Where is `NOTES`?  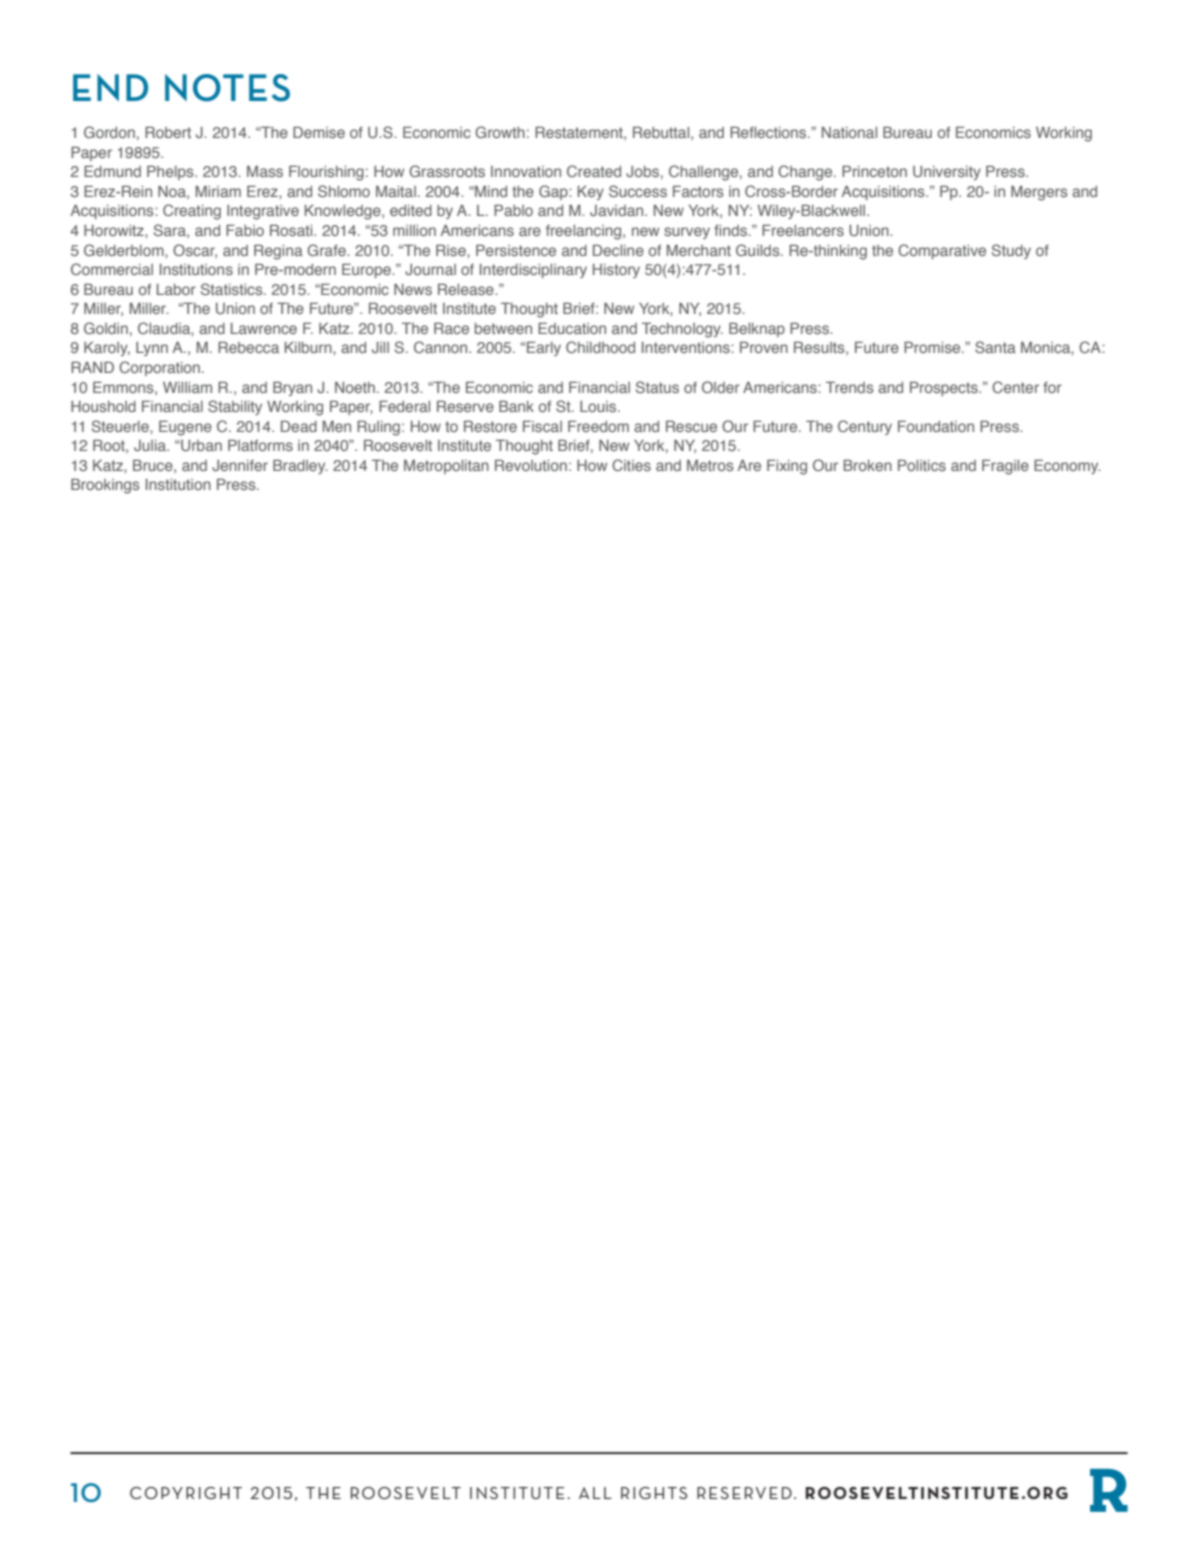
NOTES is located at coordinates (227, 88).
